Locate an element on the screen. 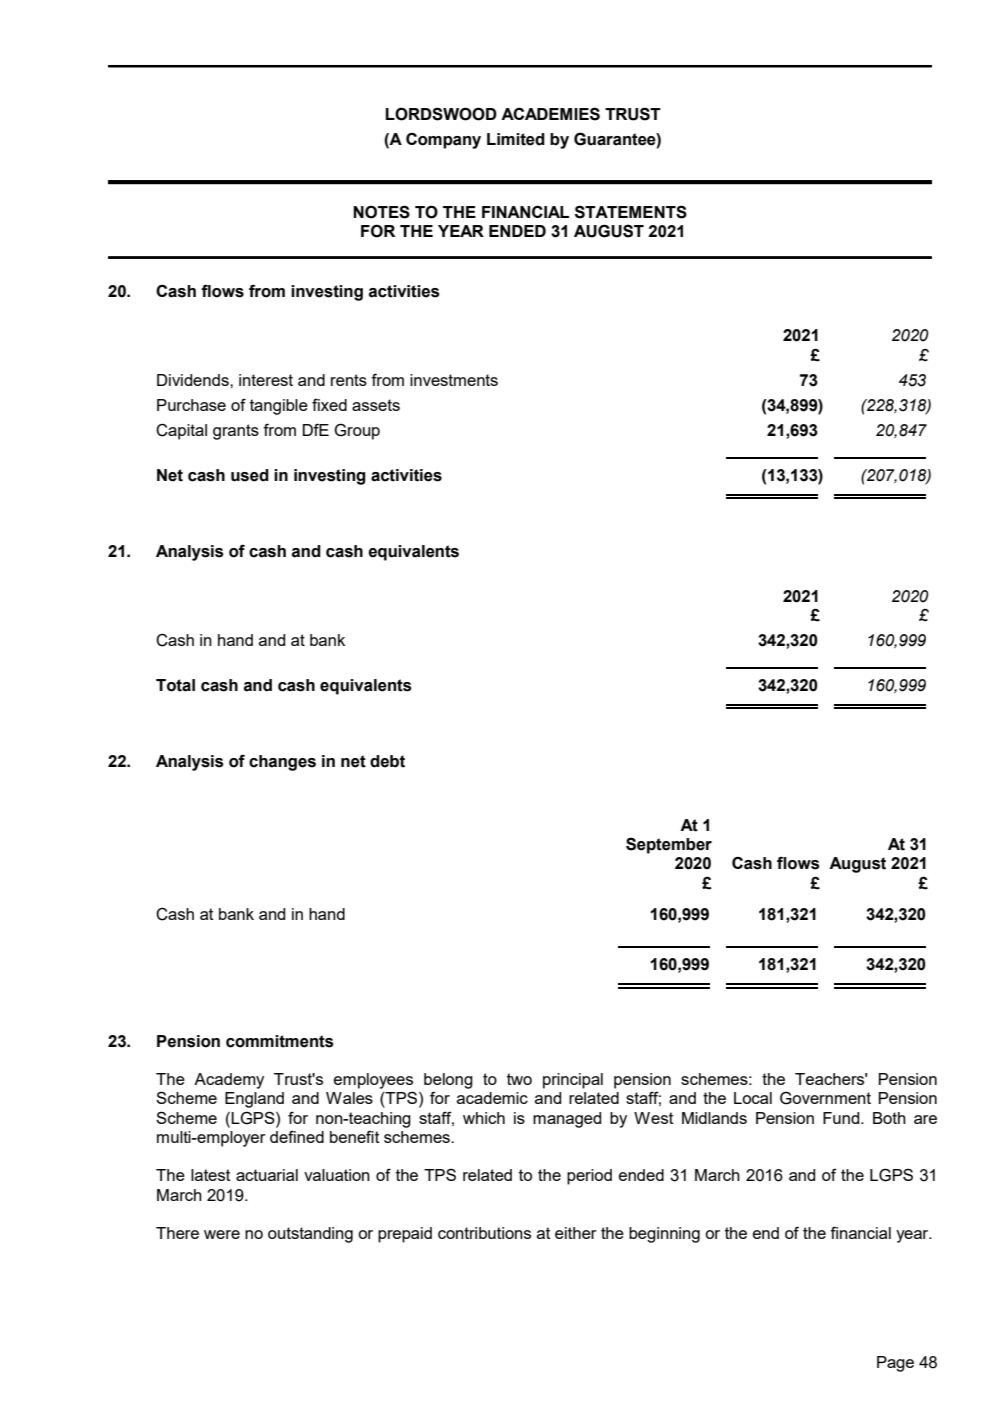  STATEMENTS is located at coordinates (631, 212).
